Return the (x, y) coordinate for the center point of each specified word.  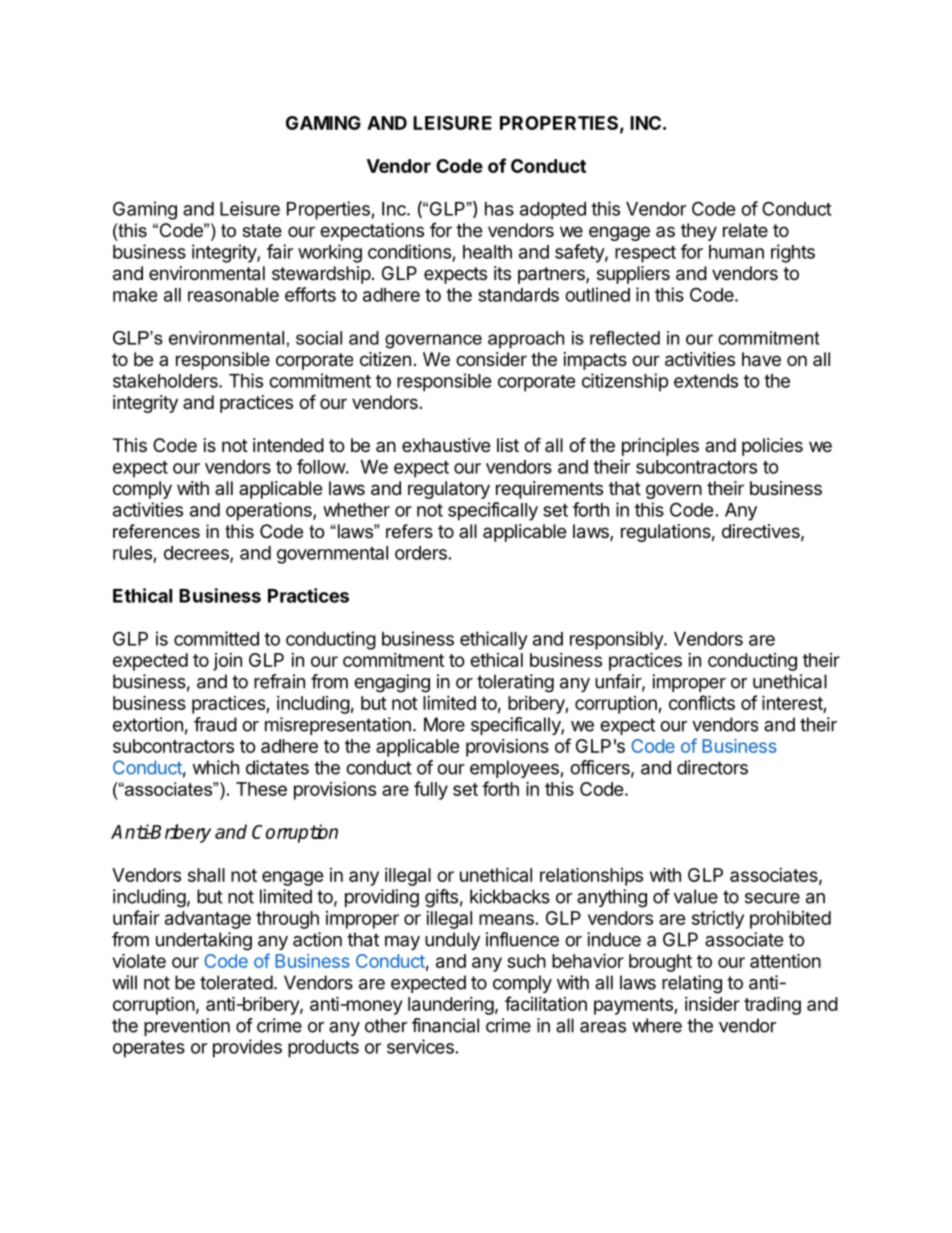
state (262, 230)
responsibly (617, 640)
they (699, 232)
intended (288, 445)
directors (712, 767)
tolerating (515, 683)
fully (431, 790)
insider (712, 1004)
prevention (187, 1027)
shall (206, 875)
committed (216, 638)
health (487, 252)
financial (445, 1025)
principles (660, 447)
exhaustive (446, 445)
